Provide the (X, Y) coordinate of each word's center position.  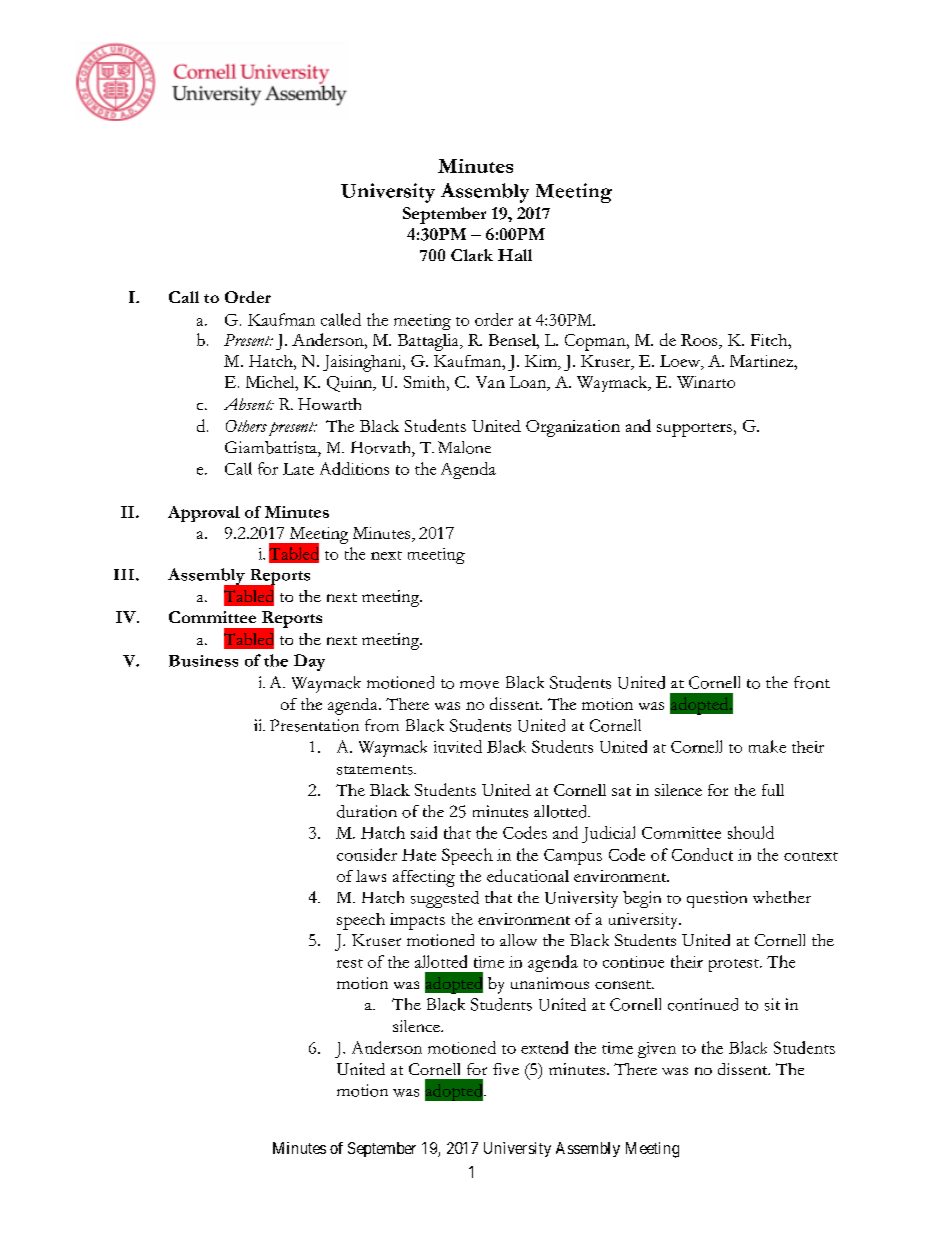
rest (350, 963)
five (506, 1069)
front (812, 682)
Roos (700, 340)
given (657, 1050)
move (479, 685)
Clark (472, 255)
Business (203, 661)
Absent (249, 404)
